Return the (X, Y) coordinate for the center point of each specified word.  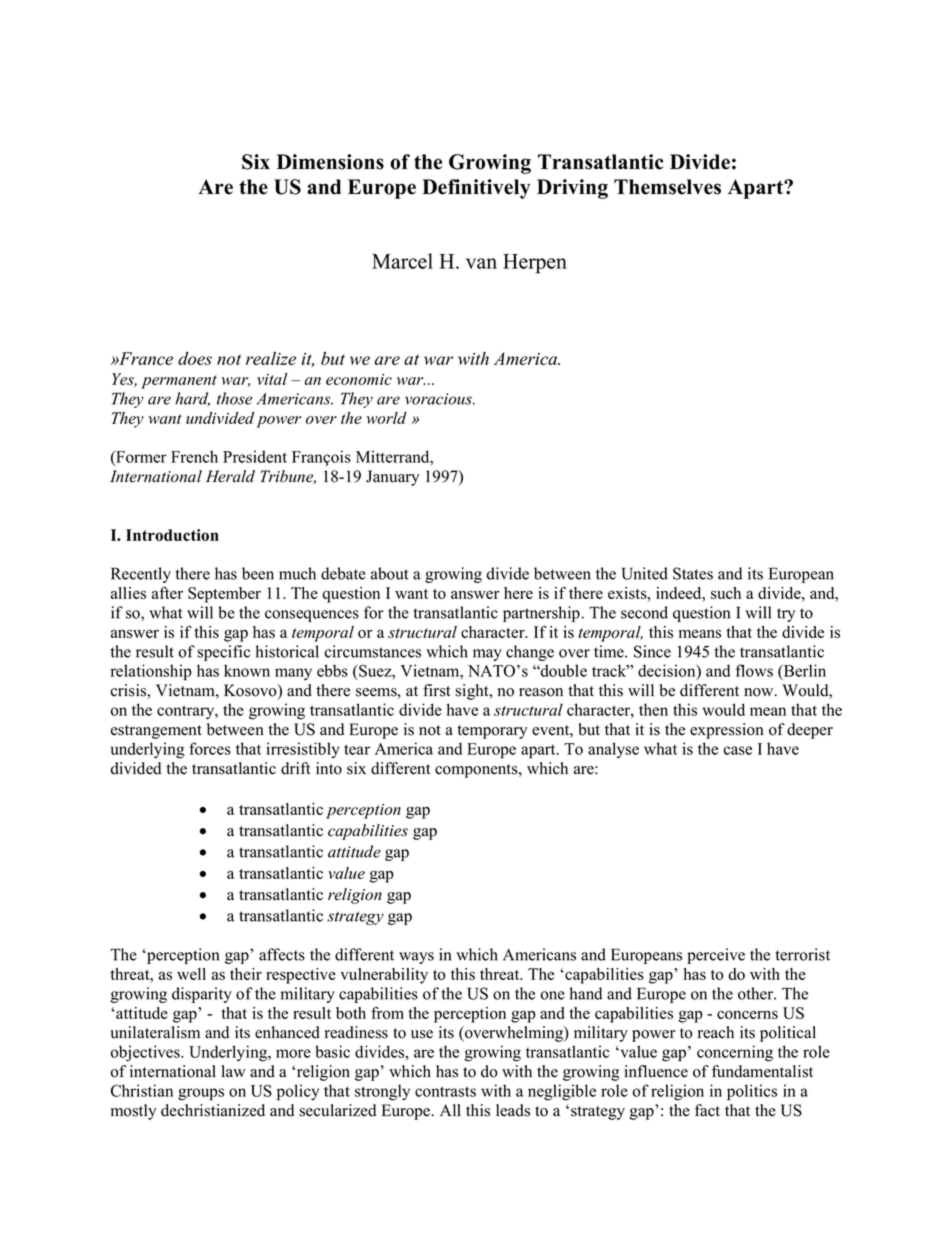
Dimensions (330, 162)
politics (752, 1092)
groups (201, 1094)
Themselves (667, 187)
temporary (492, 732)
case (738, 750)
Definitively (476, 189)
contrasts (445, 1091)
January (392, 478)
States (693, 573)
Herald (230, 476)
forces (210, 748)
